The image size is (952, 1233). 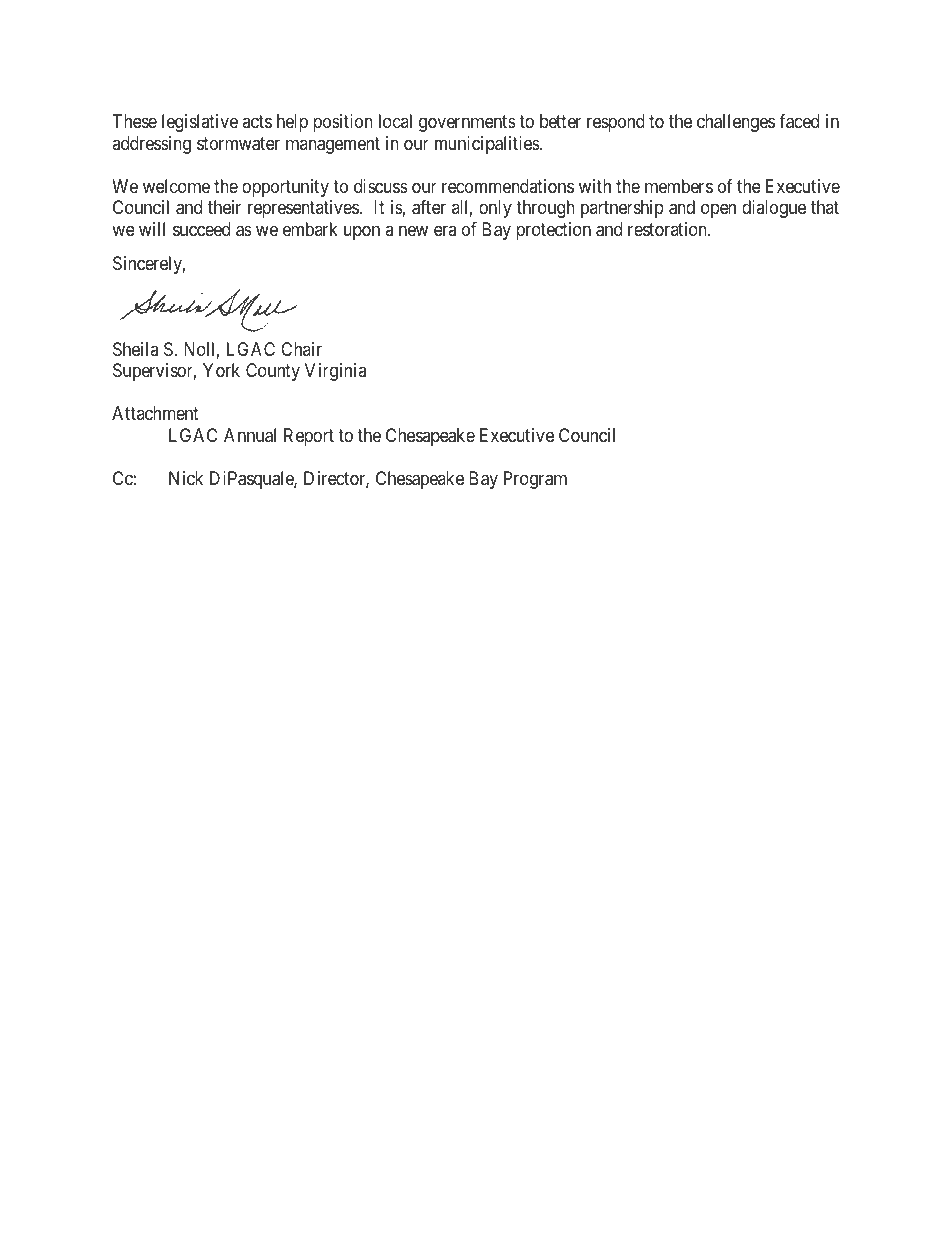 I want to click on governments, so click(x=467, y=124).
